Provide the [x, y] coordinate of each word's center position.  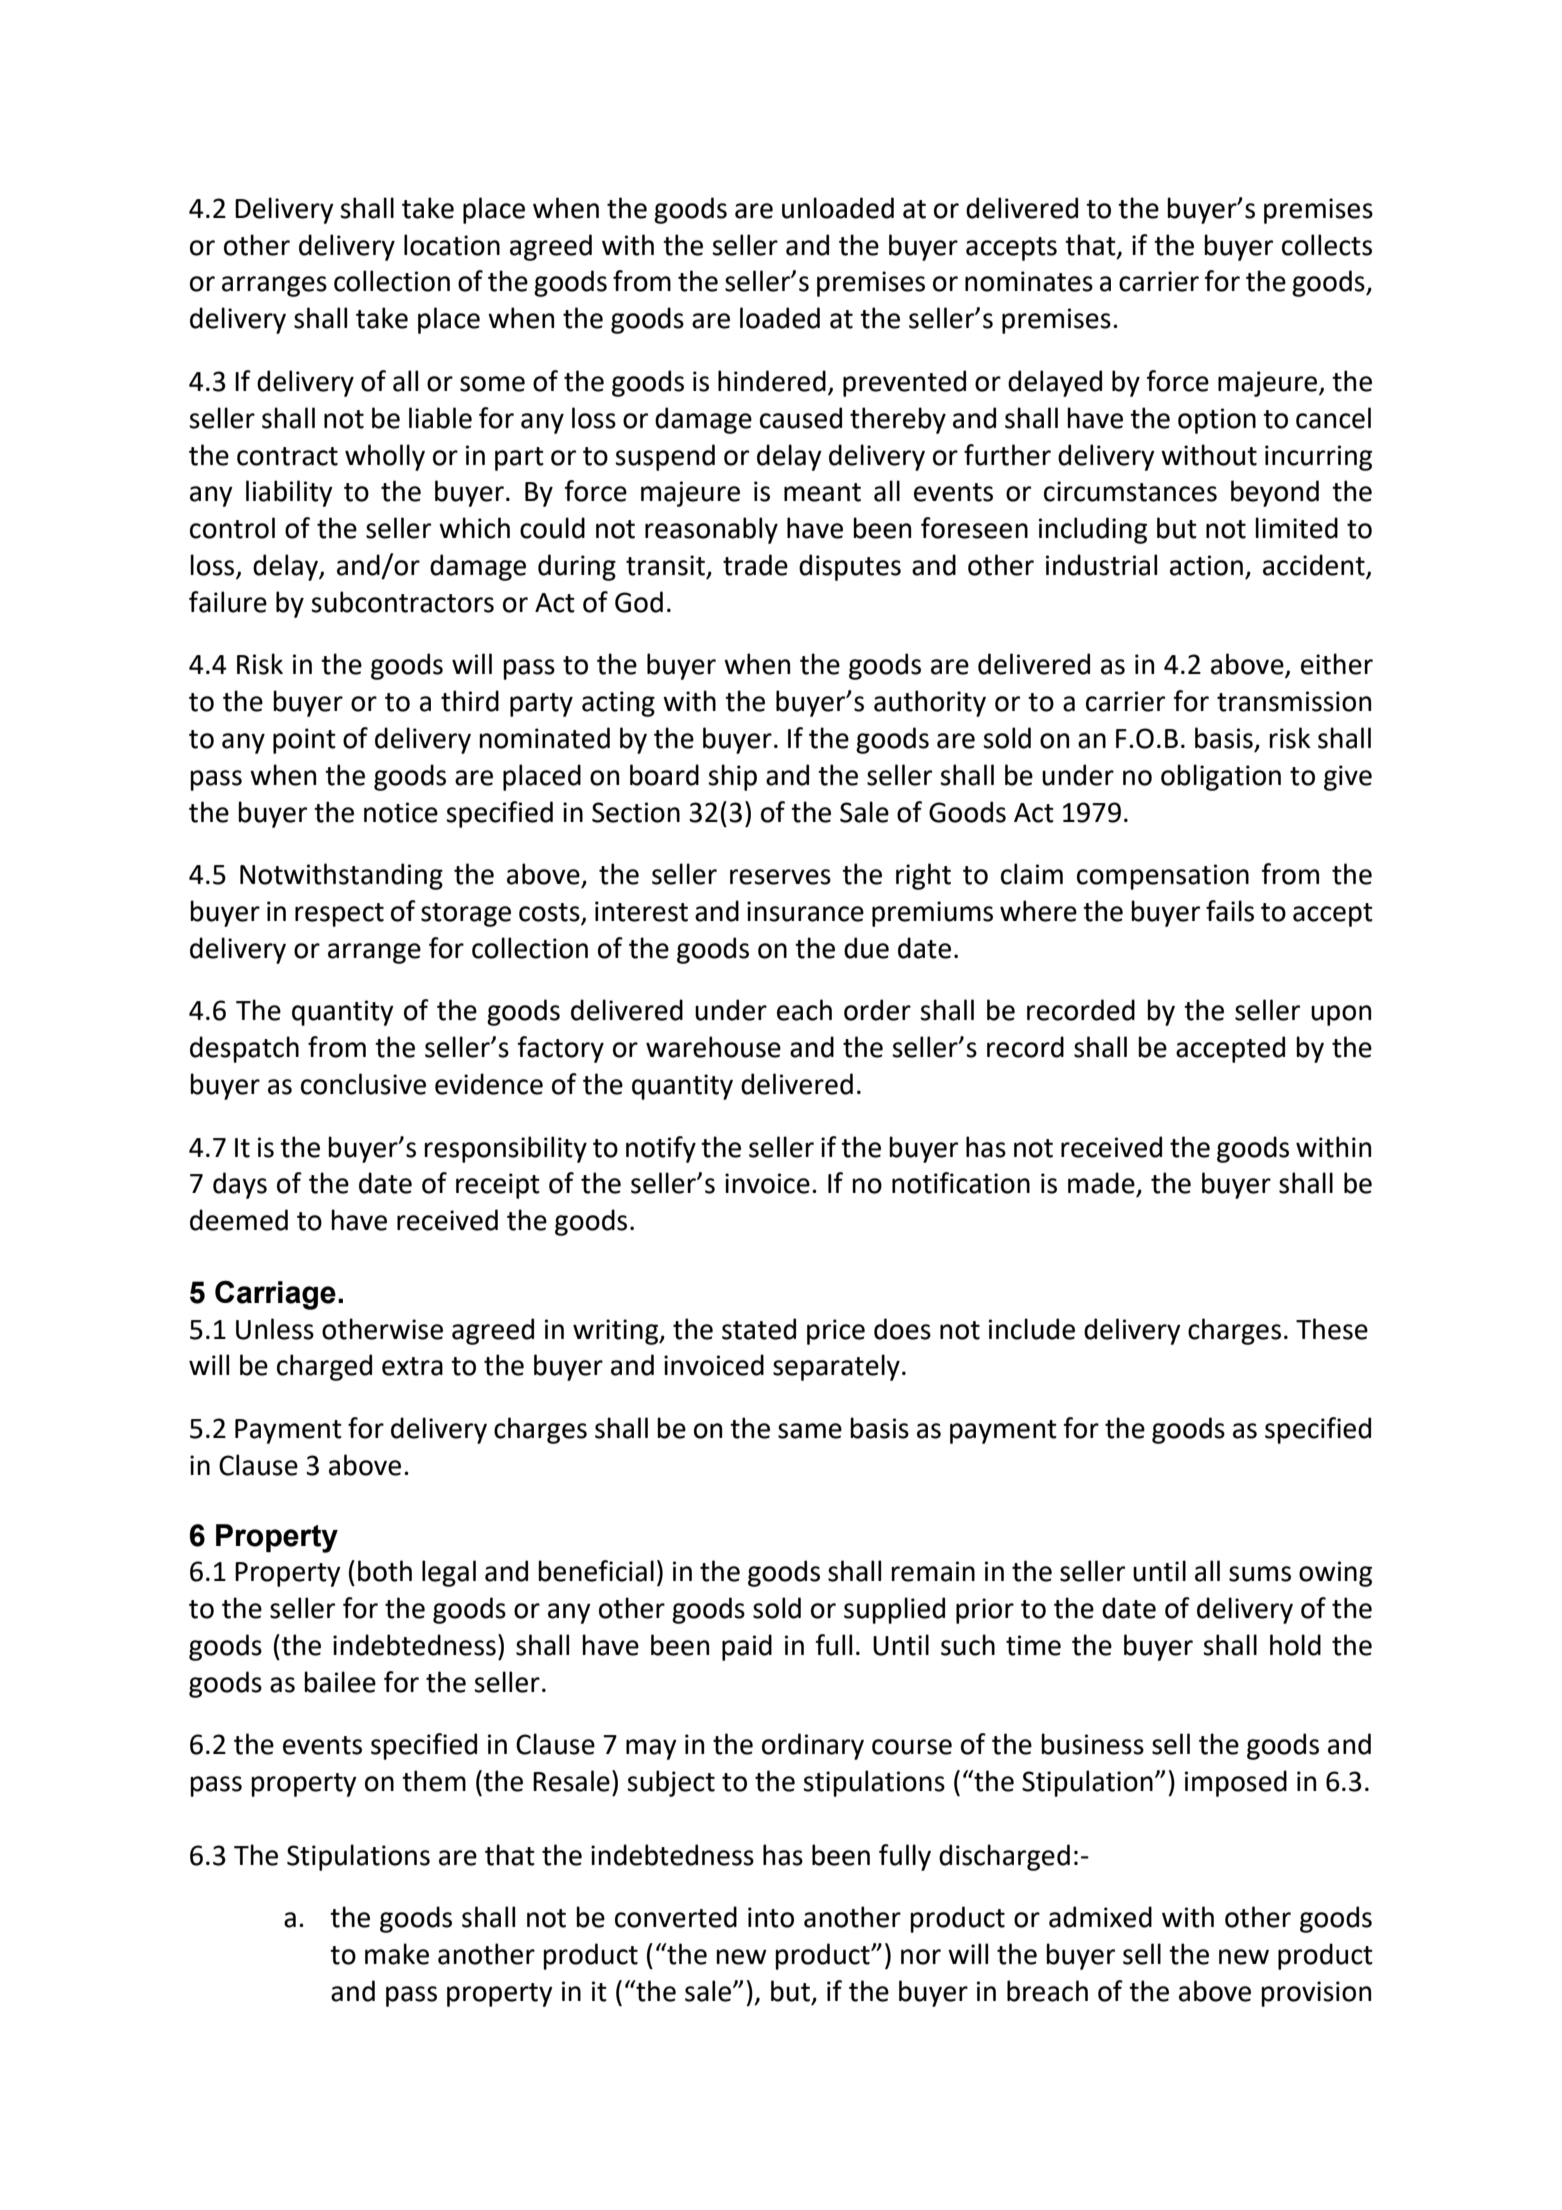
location [452, 245]
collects [1327, 245]
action [1206, 565]
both [385, 1571]
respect [339, 915]
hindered [772, 381]
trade [755, 565]
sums [1260, 1574]
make [397, 1954]
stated [759, 1329]
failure [228, 602]
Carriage [275, 1295]
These [1332, 1329]
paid [747, 1647]
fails [1230, 911]
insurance [805, 911]
